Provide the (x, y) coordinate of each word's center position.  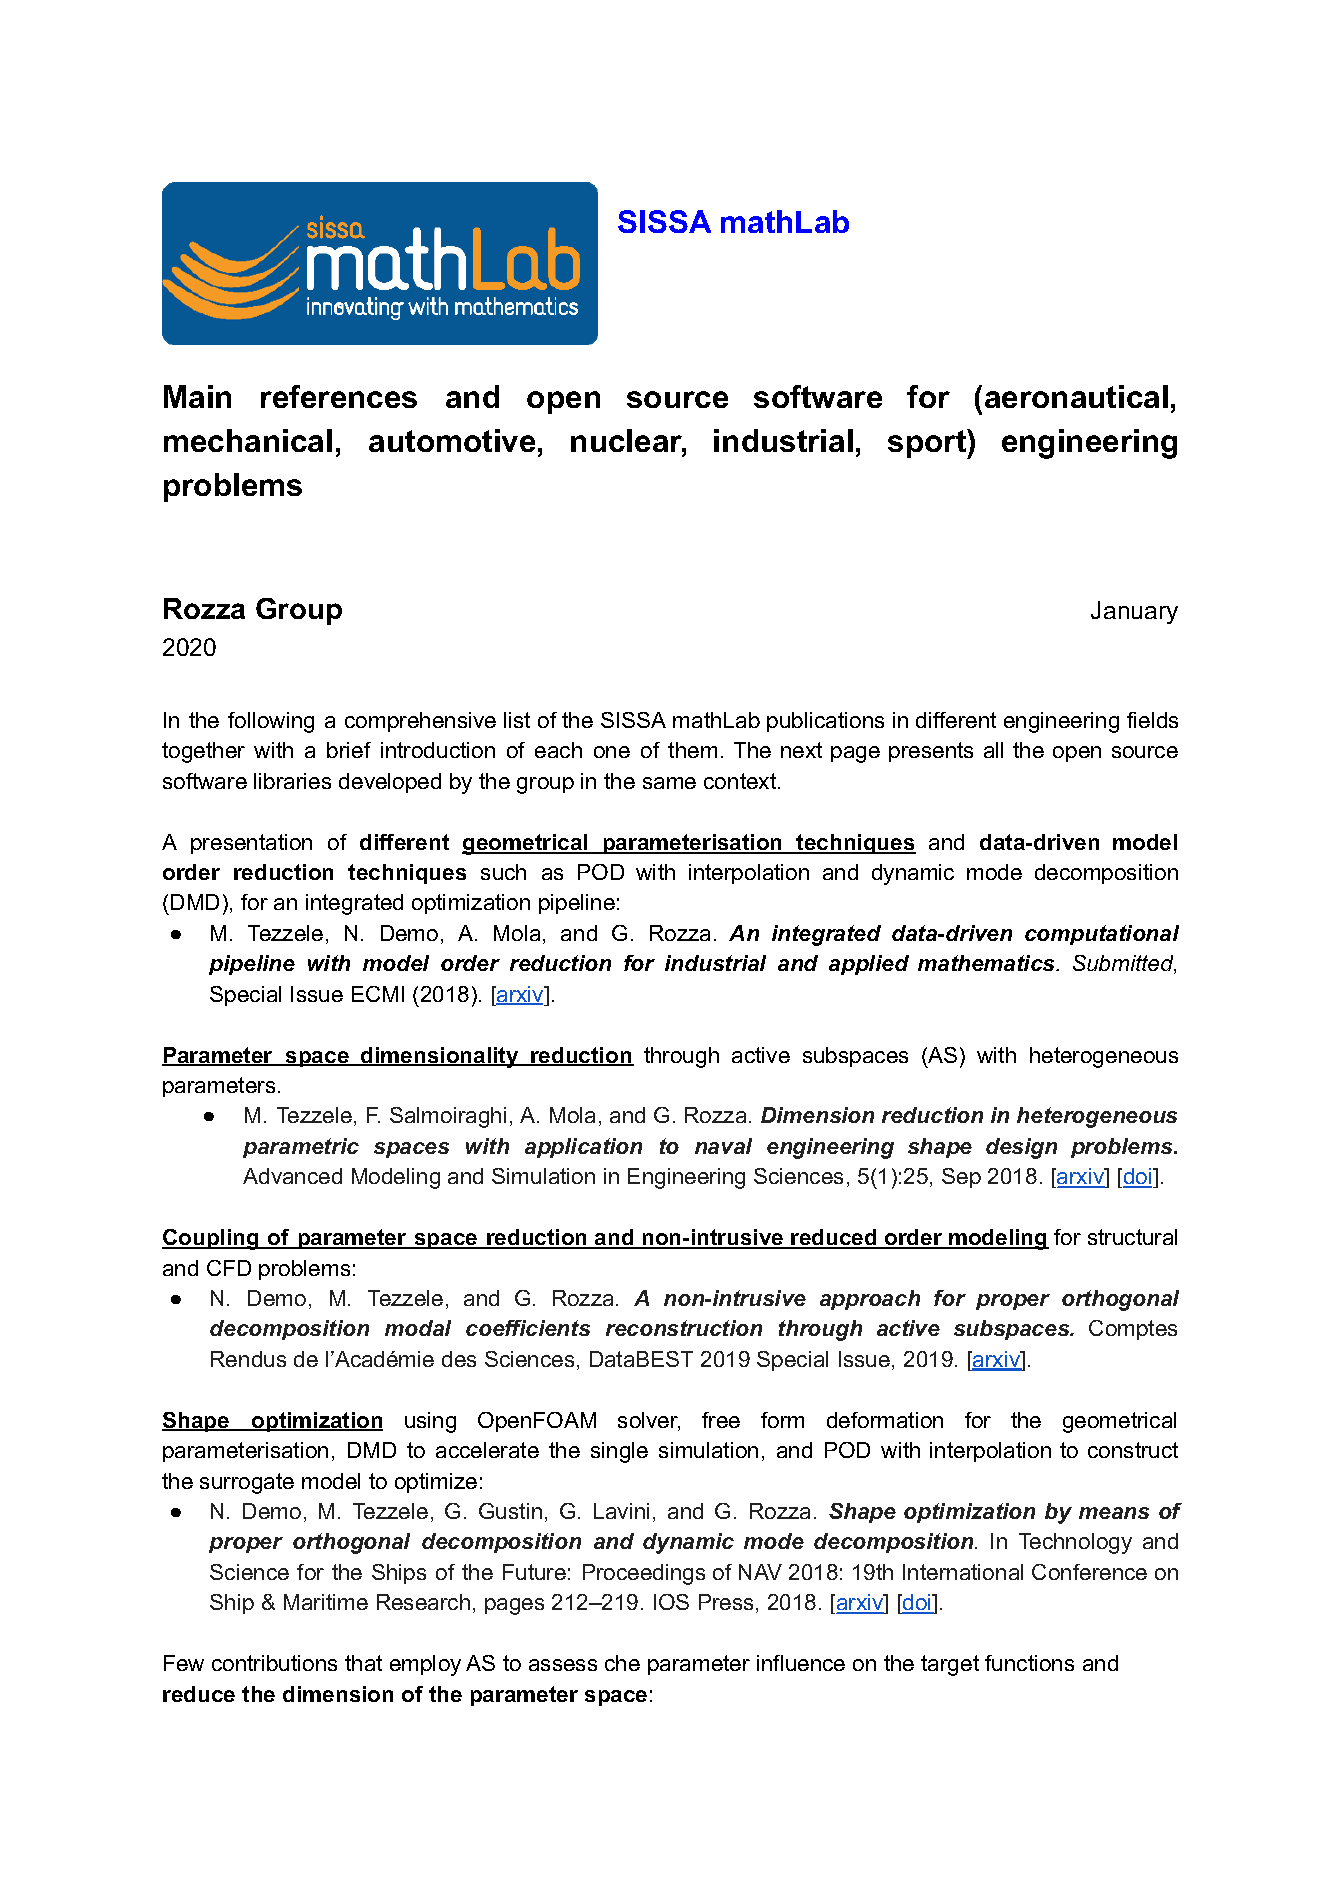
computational (1102, 935)
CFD (229, 1268)
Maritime (326, 1602)
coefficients (528, 1328)
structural (1132, 1237)
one (612, 752)
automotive (452, 440)
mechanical (248, 440)
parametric (301, 1148)
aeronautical (1076, 396)
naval (723, 1146)
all (993, 750)
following (271, 722)
